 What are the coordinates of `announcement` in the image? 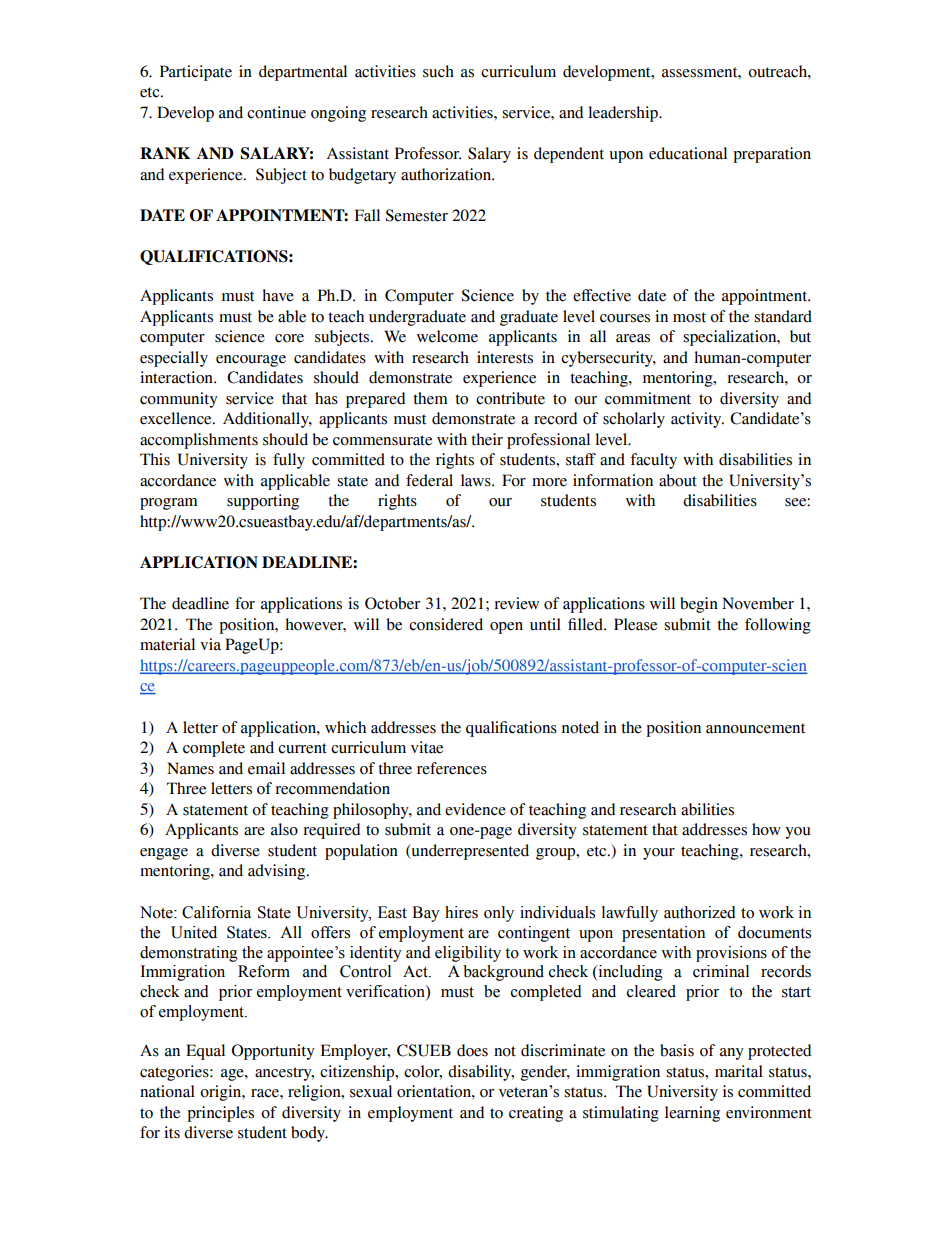 It's located at (756, 728).
